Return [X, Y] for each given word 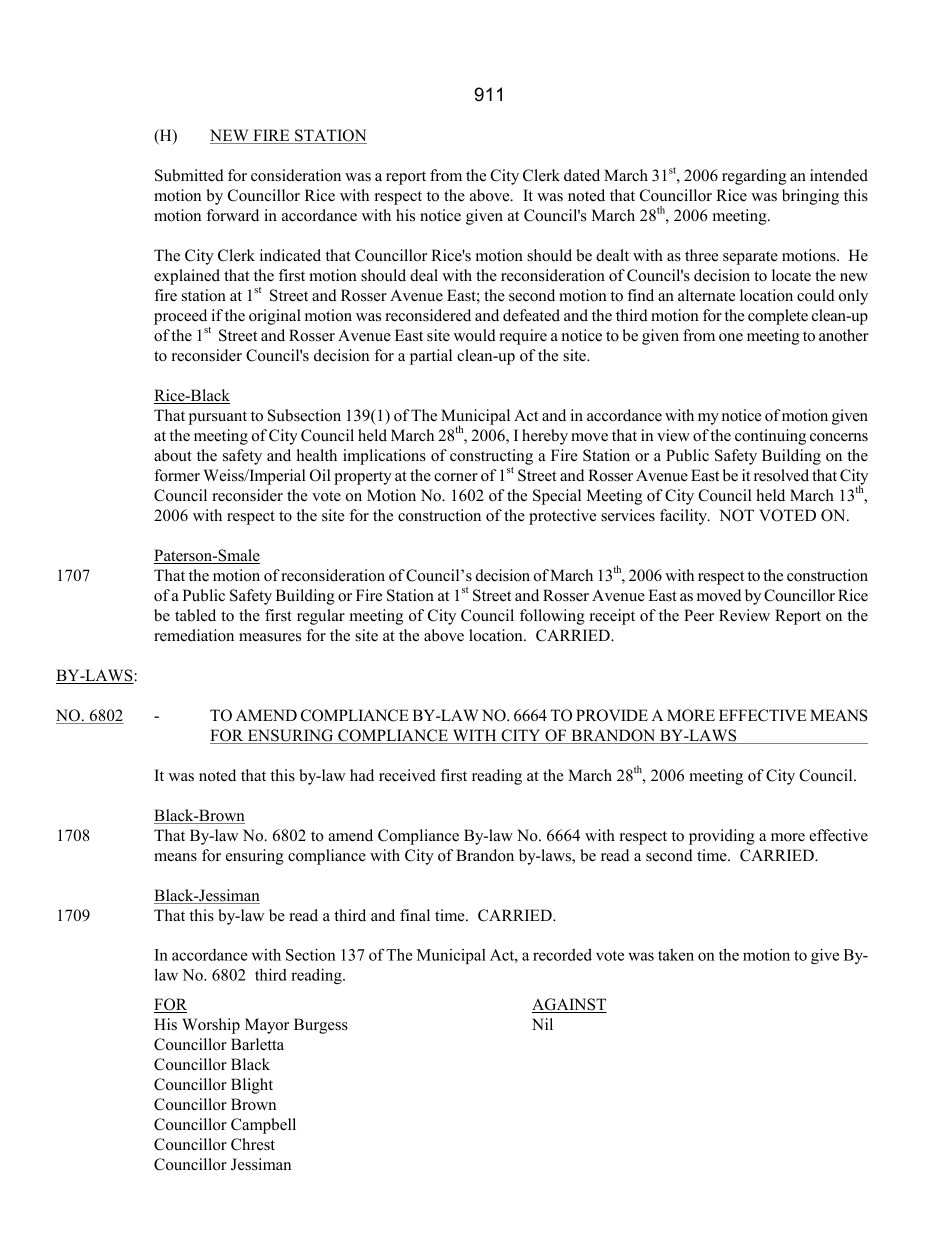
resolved [781, 475]
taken [676, 955]
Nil [542, 1024]
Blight [252, 1086]
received [407, 775]
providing [722, 837]
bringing [810, 197]
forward [232, 215]
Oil [320, 475]
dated [582, 175]
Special [557, 497]
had [362, 775]
